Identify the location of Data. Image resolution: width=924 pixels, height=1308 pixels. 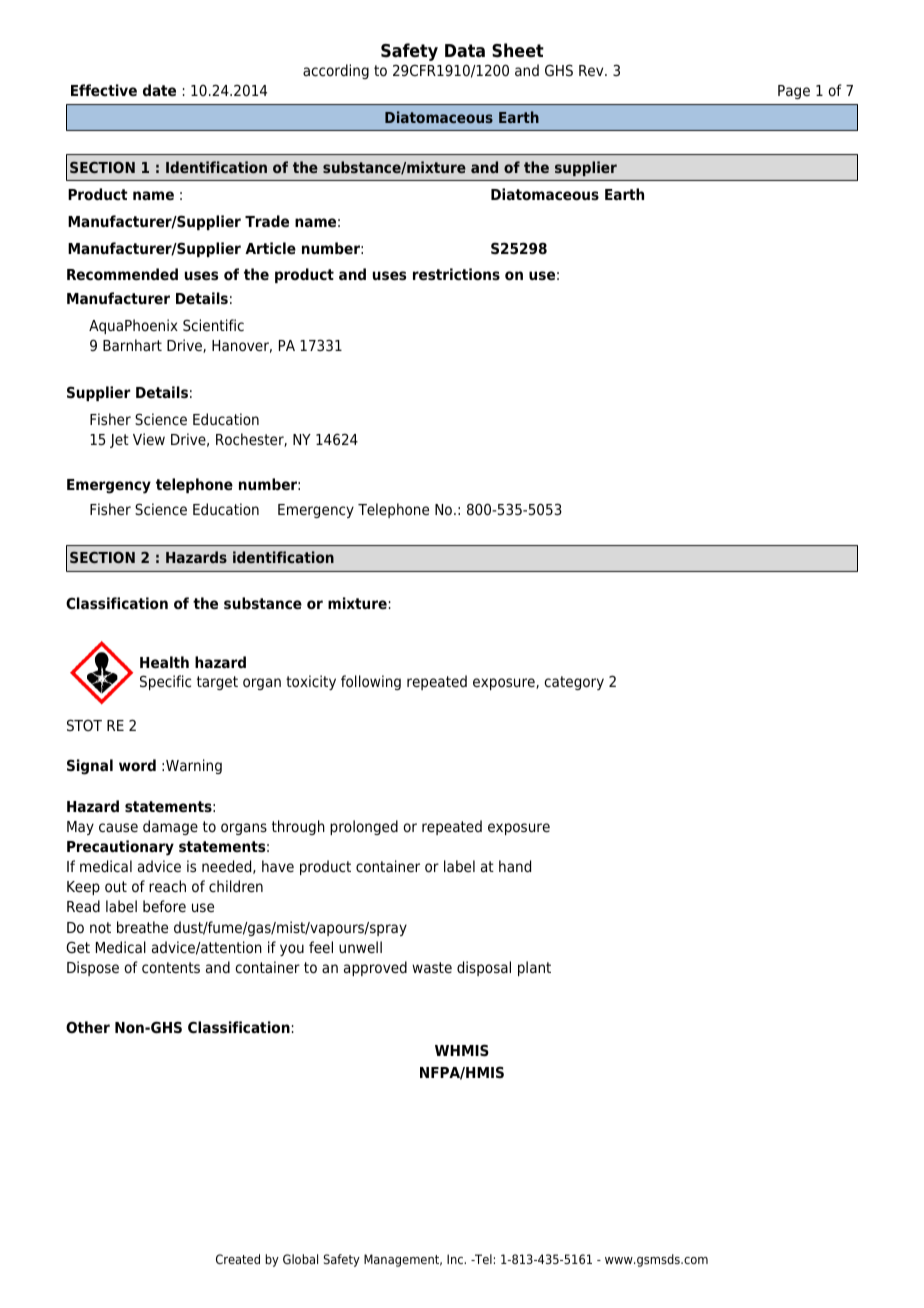
(465, 51).
